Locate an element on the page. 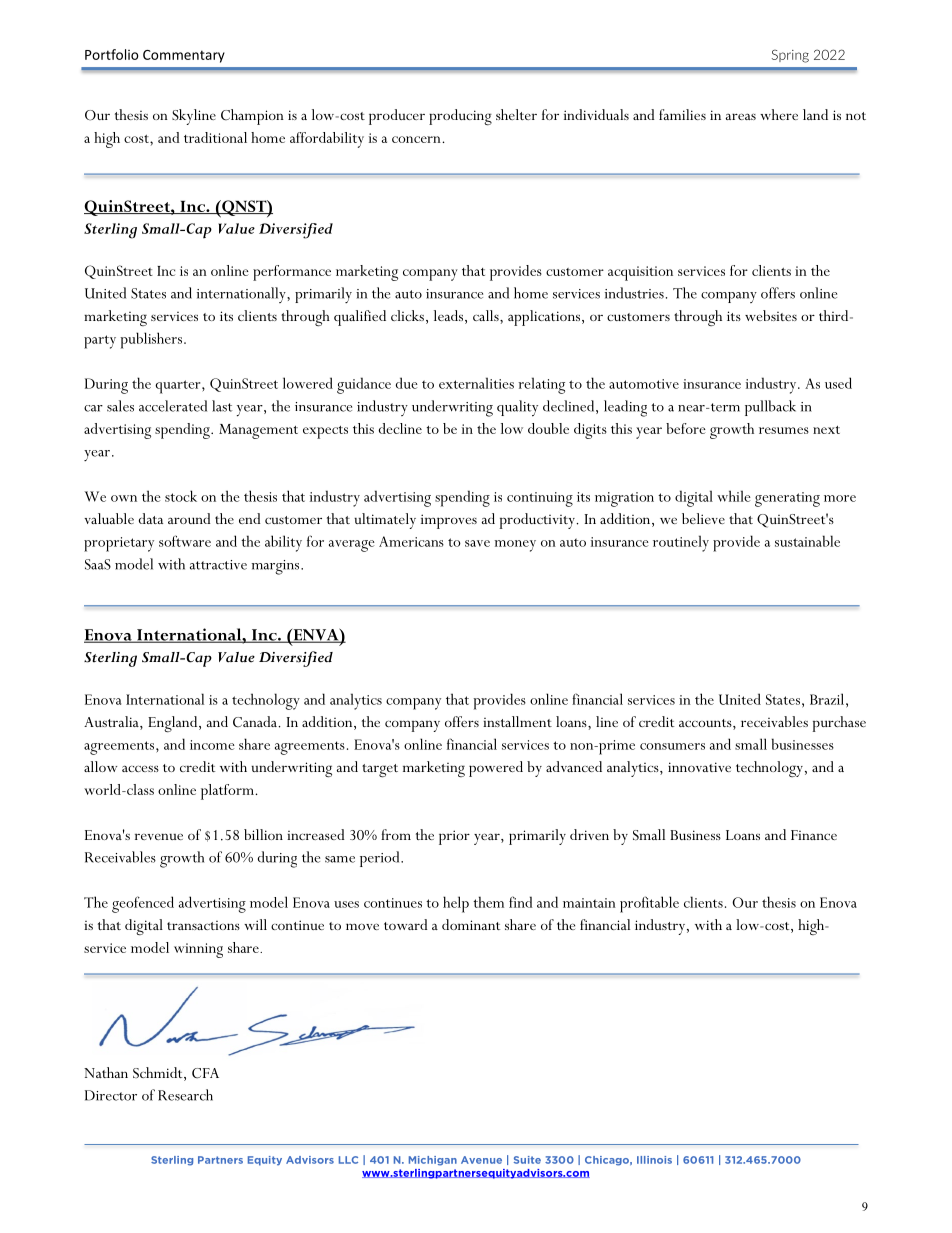 The height and width of the document is (1233, 952). installment is located at coordinates (517, 721).
